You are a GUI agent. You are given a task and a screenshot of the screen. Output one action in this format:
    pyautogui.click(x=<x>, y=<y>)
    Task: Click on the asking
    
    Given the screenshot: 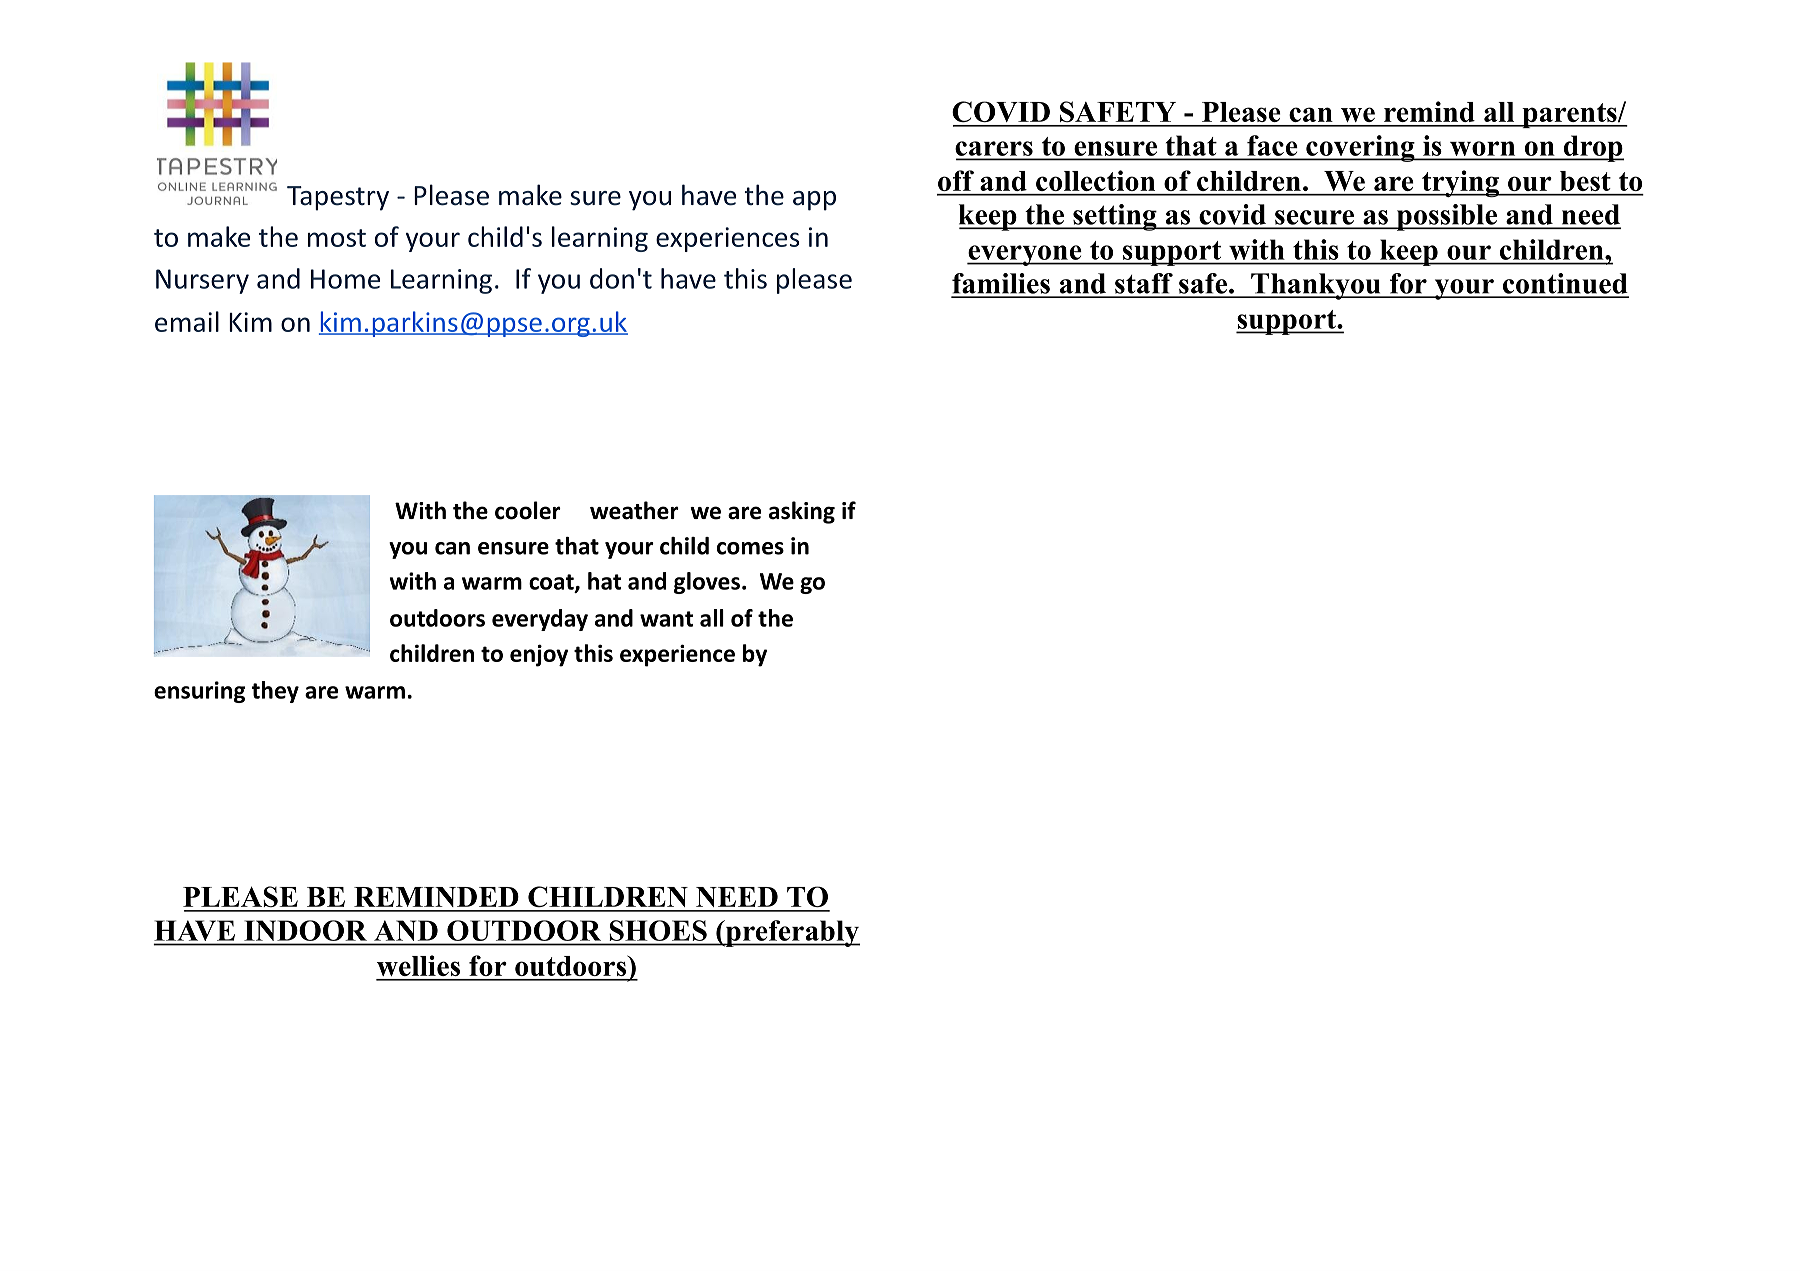 What is the action you would take?
    pyautogui.click(x=802, y=512)
